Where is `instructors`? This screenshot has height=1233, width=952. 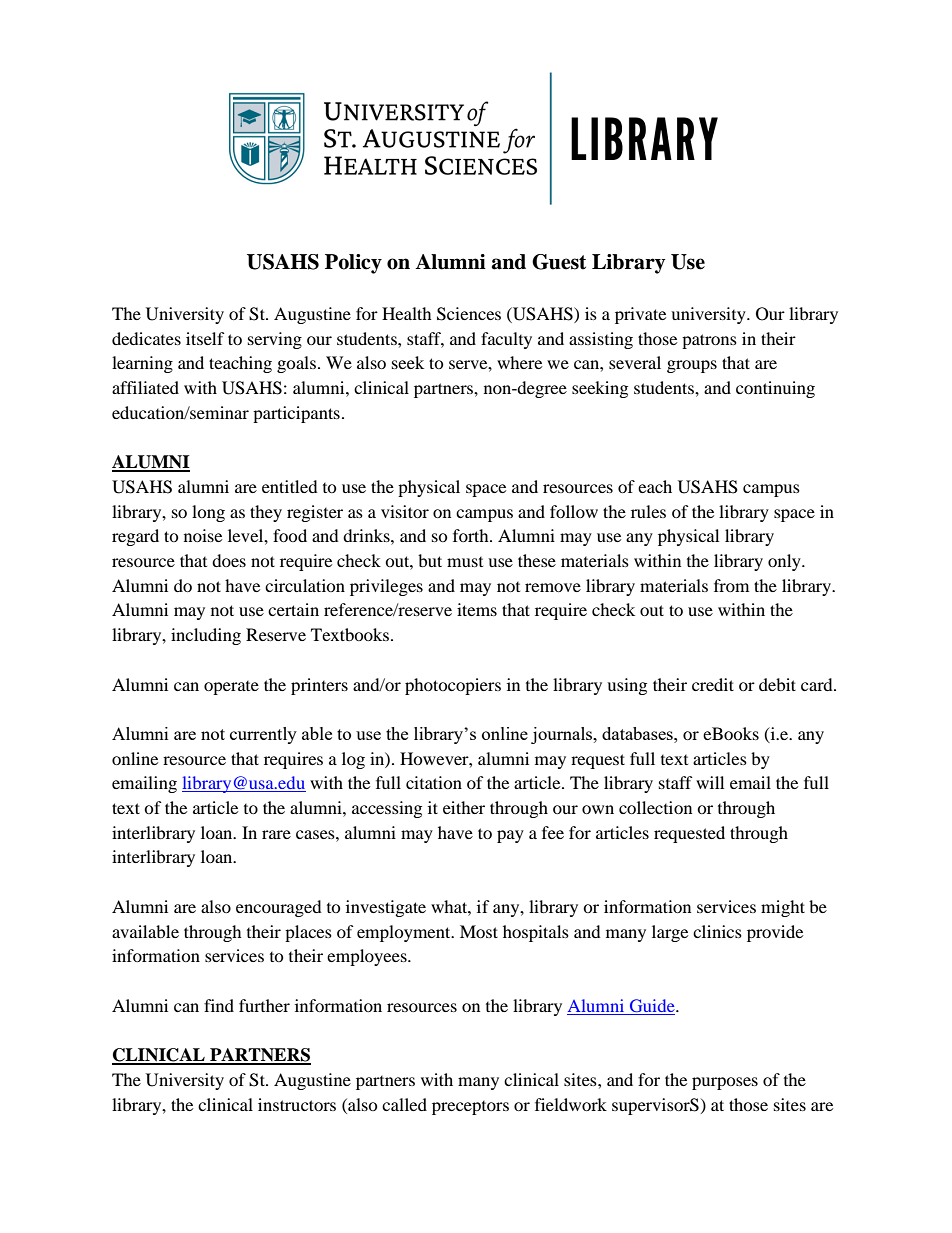 instructors is located at coordinates (297, 1104).
